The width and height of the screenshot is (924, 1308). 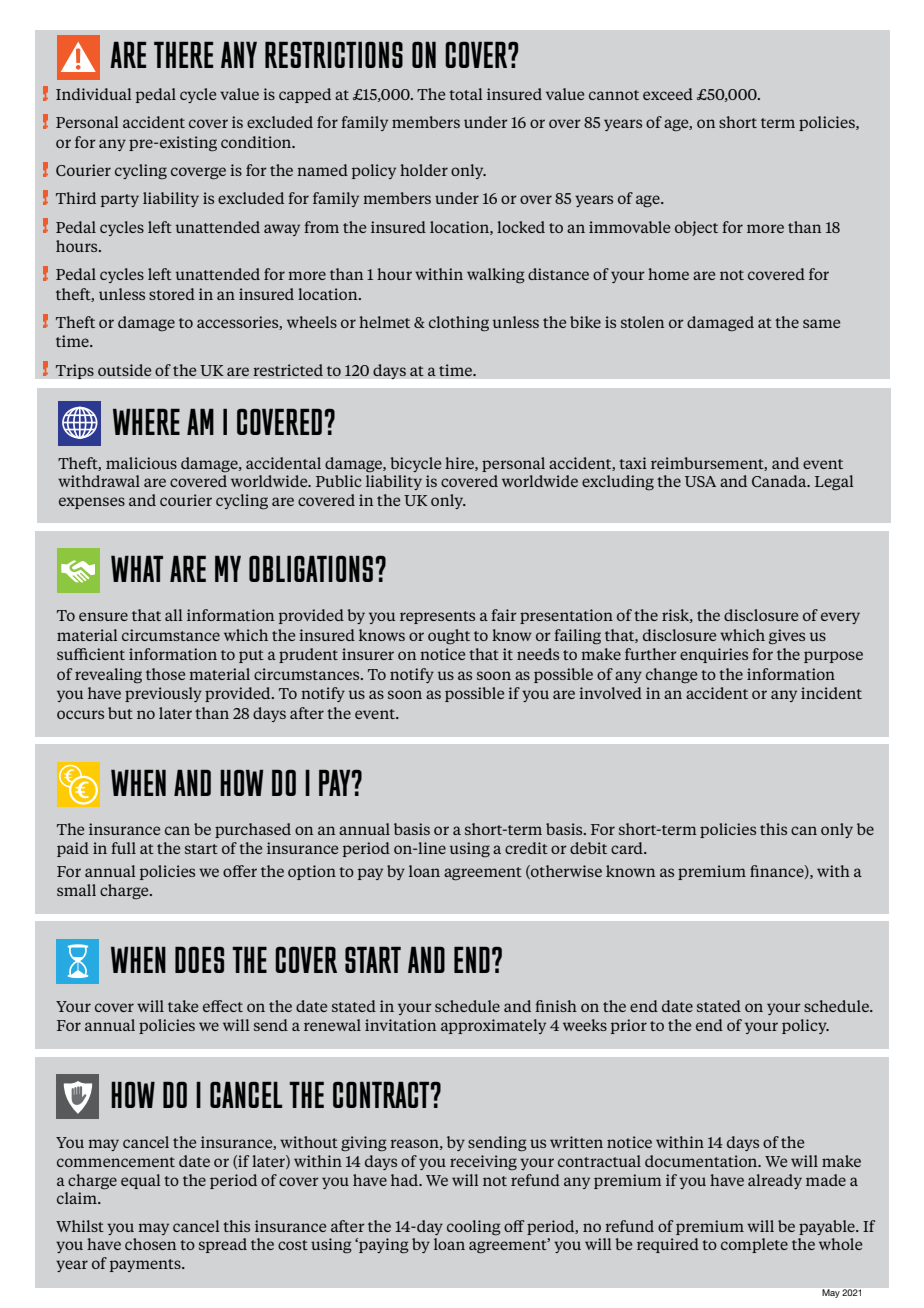 I want to click on complete, so click(x=754, y=1245).
